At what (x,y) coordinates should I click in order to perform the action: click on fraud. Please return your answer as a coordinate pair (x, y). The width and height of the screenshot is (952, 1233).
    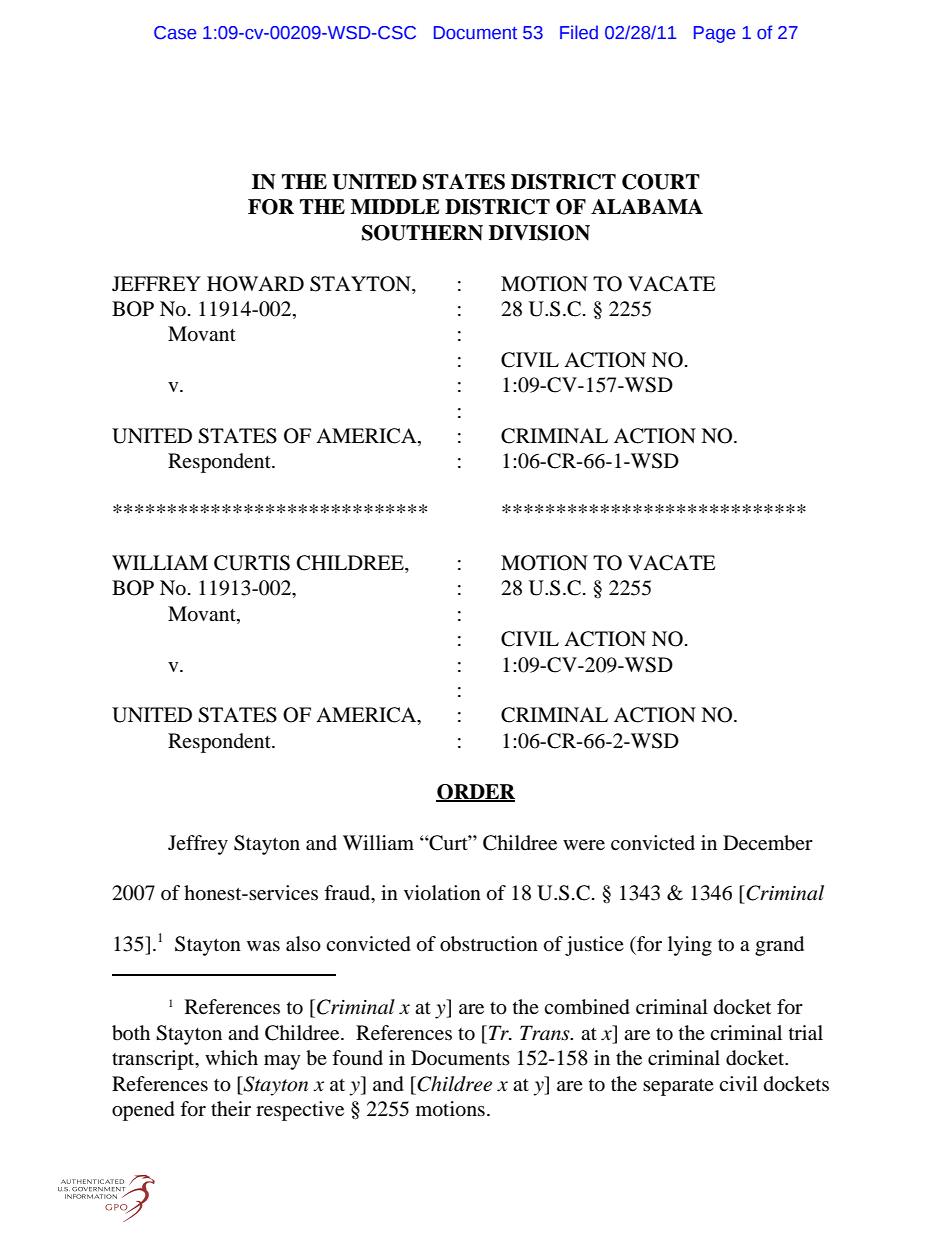
    Looking at the image, I should click on (348, 894).
